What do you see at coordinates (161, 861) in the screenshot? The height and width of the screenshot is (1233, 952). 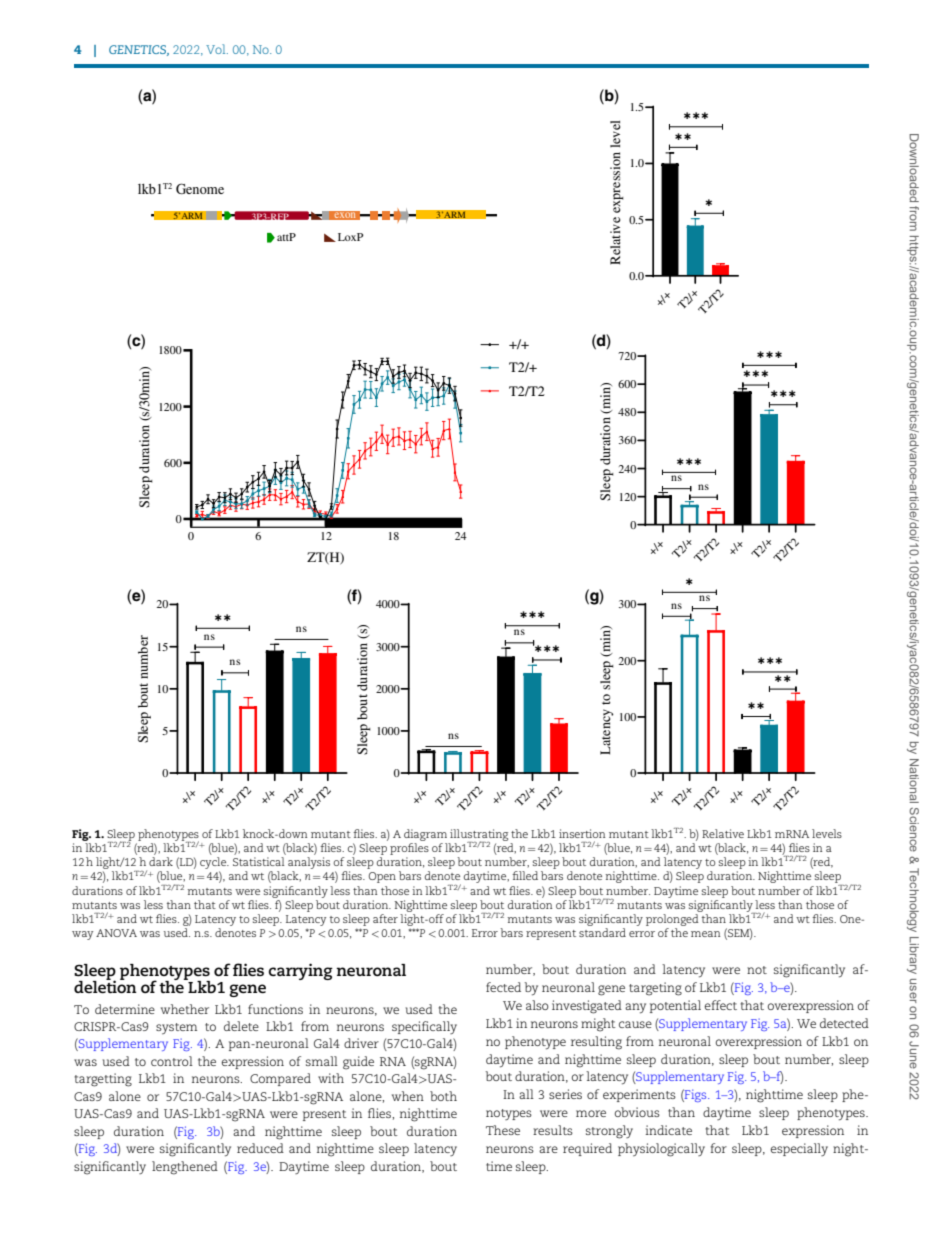 I see `dark` at bounding box center [161, 861].
